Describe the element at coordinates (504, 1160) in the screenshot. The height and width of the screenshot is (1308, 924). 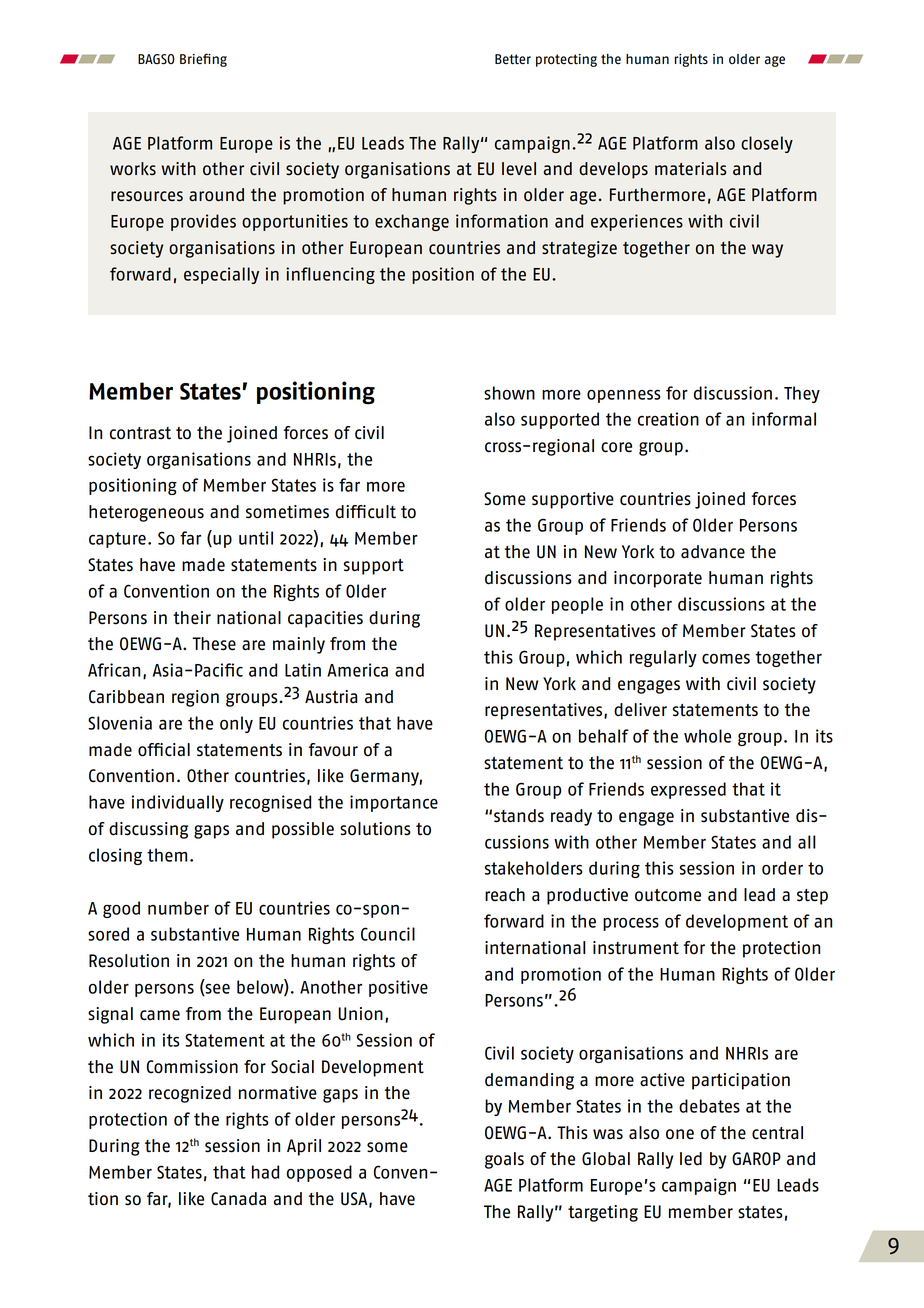
I see `goals` at that location.
